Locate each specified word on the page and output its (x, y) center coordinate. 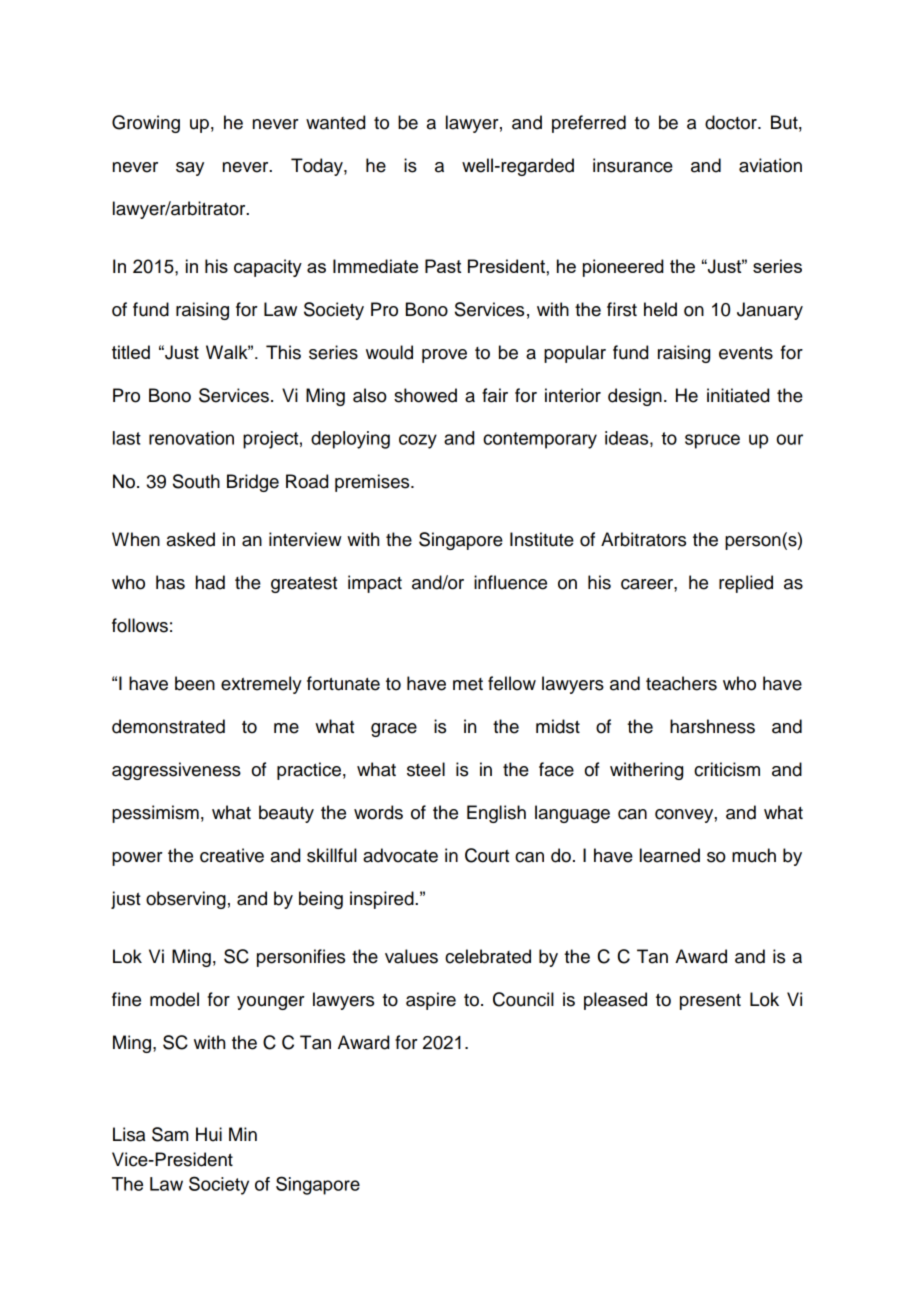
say (190, 169)
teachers (681, 683)
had (210, 582)
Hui (209, 1134)
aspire (431, 1001)
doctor (732, 122)
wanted (335, 122)
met (468, 684)
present (710, 1002)
